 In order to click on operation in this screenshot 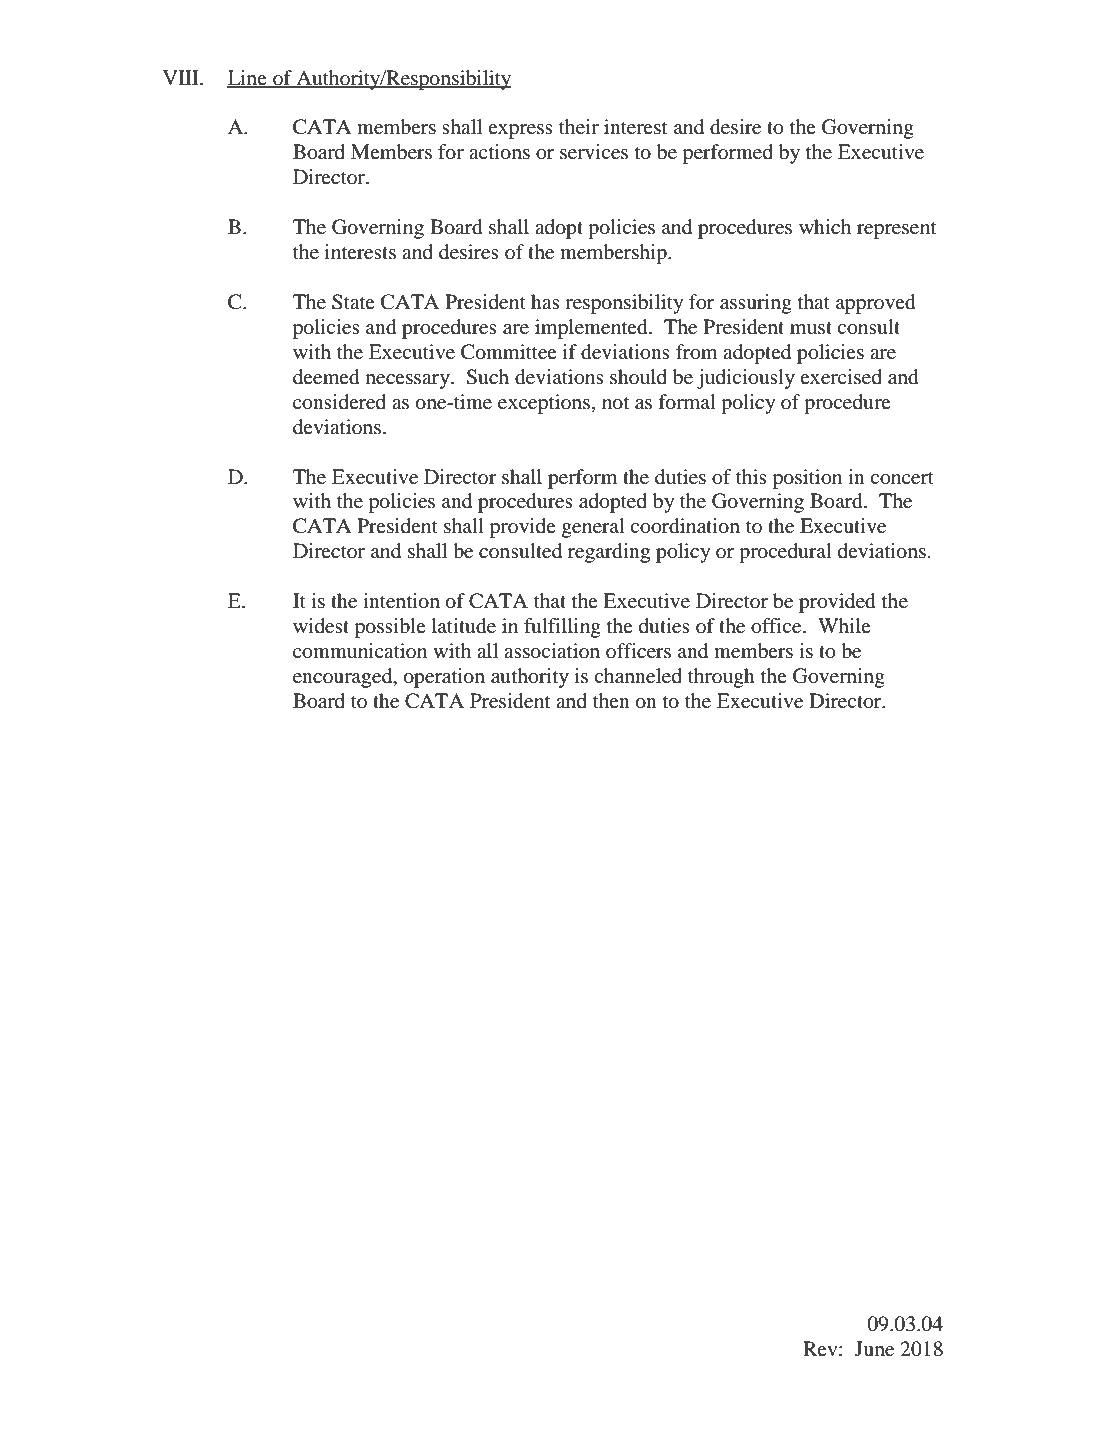, I will do `click(444, 678)`.
